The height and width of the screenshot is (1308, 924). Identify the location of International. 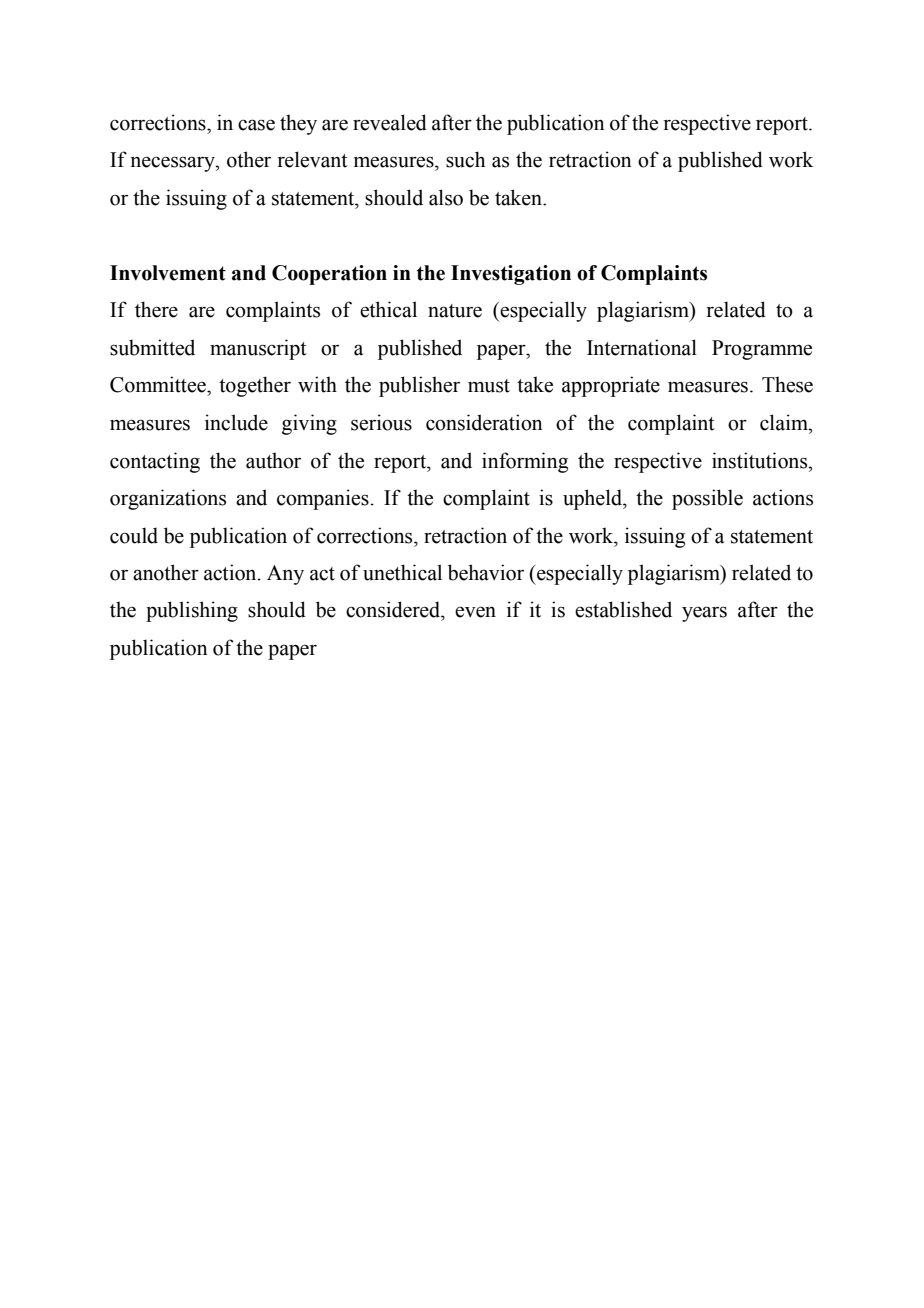
(642, 347).
